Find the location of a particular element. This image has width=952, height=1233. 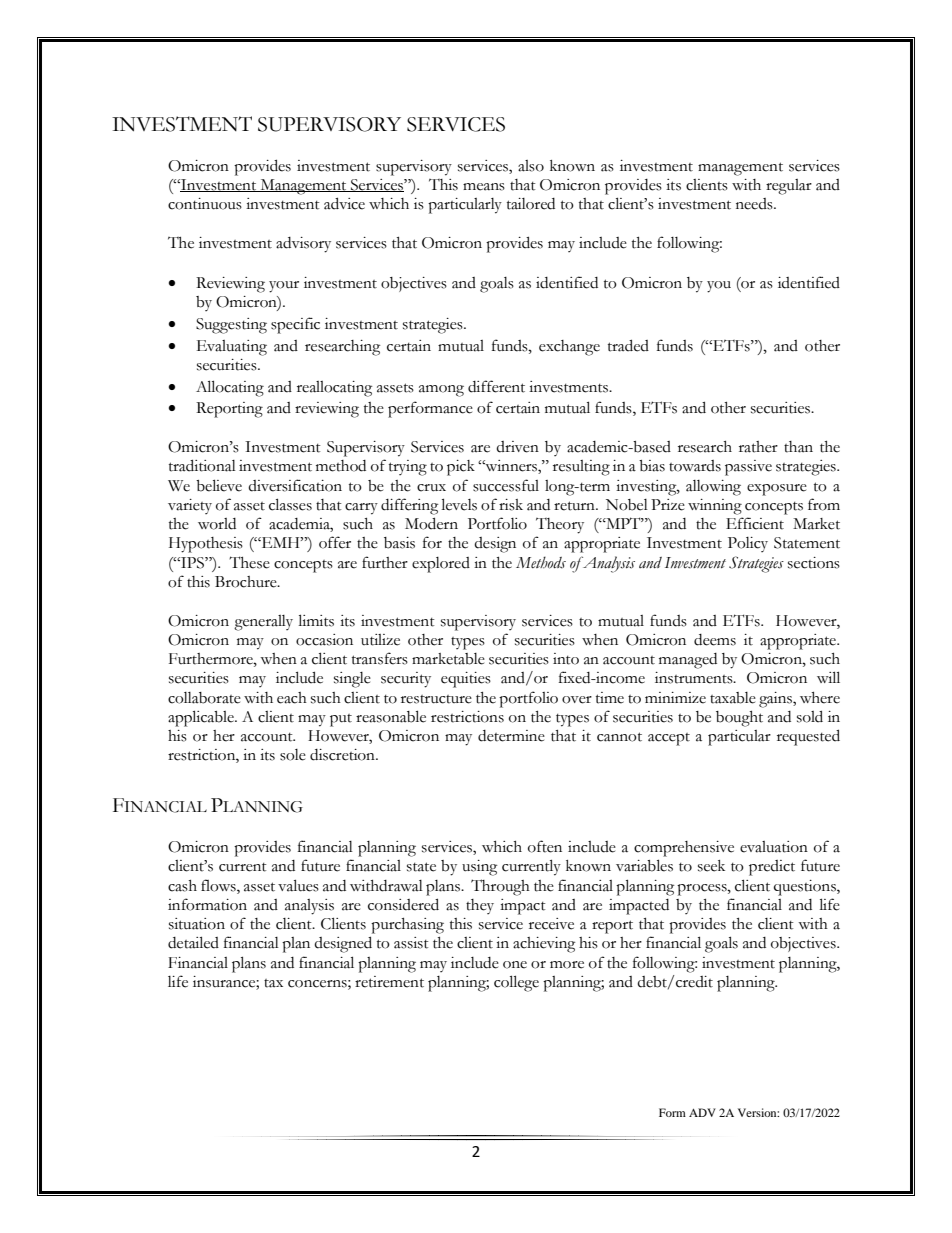

detailed is located at coordinates (193, 942).
